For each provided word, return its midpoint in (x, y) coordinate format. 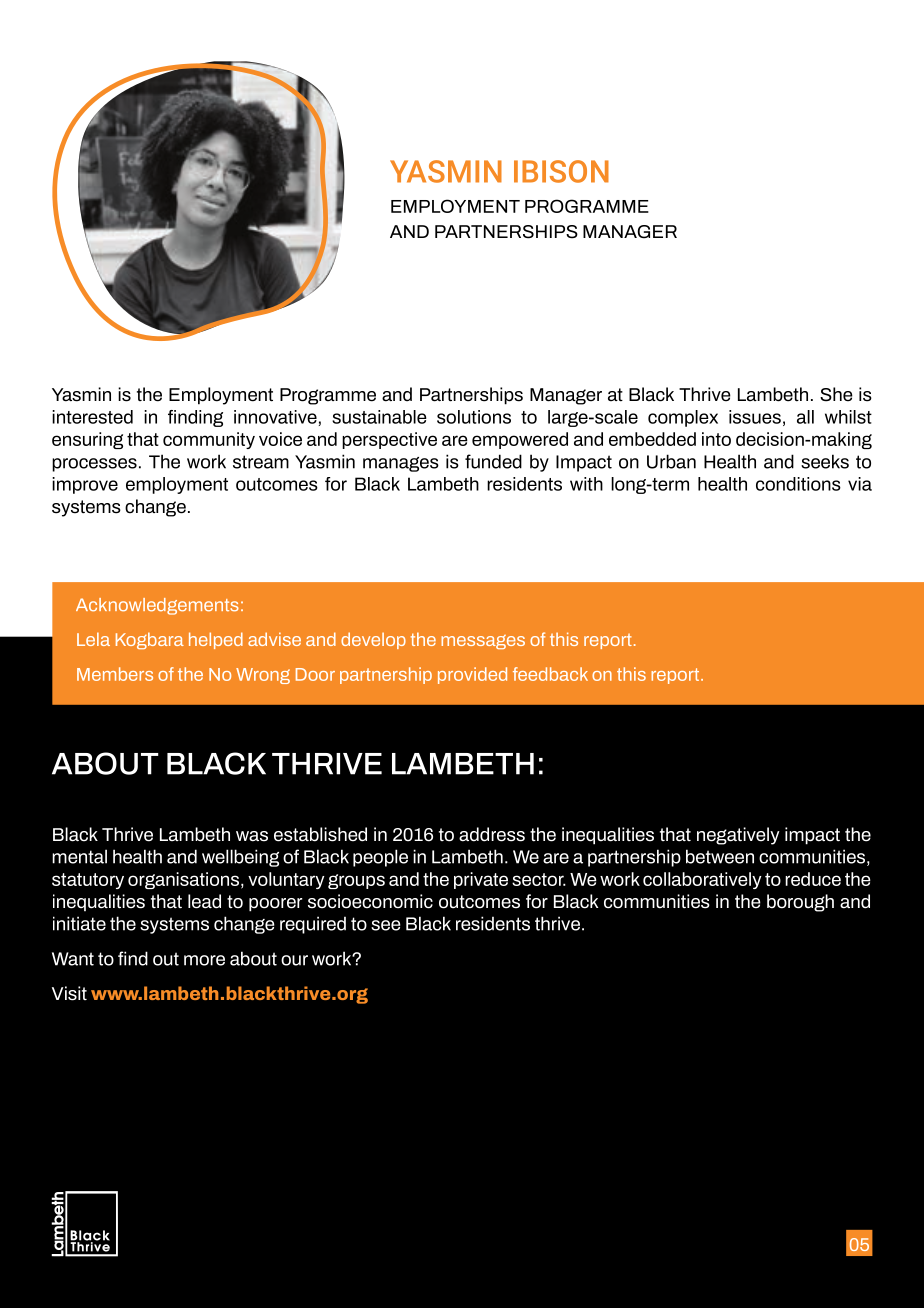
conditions (798, 484)
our (294, 960)
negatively (738, 836)
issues (755, 417)
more (204, 960)
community (209, 440)
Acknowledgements (157, 606)
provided (472, 675)
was (252, 836)
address (492, 834)
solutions (474, 417)
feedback (550, 674)
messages (483, 642)
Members (115, 674)
